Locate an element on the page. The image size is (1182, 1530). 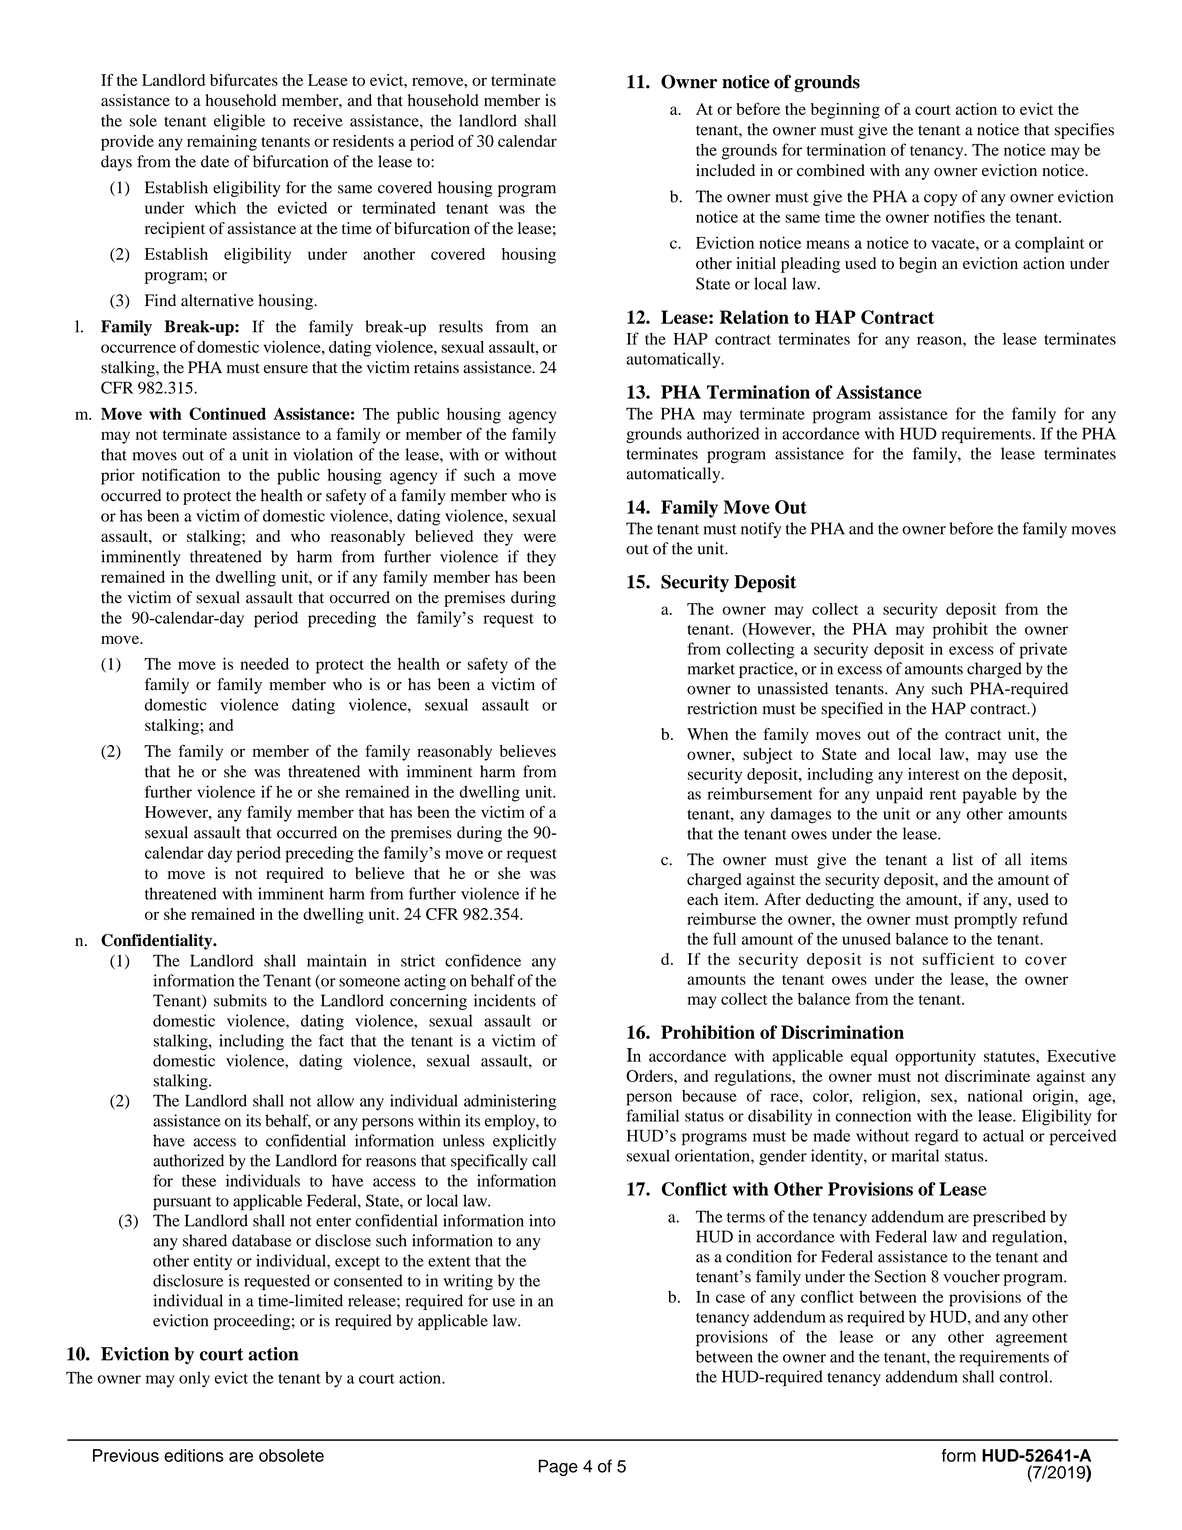
editions is located at coordinates (194, 1455).
